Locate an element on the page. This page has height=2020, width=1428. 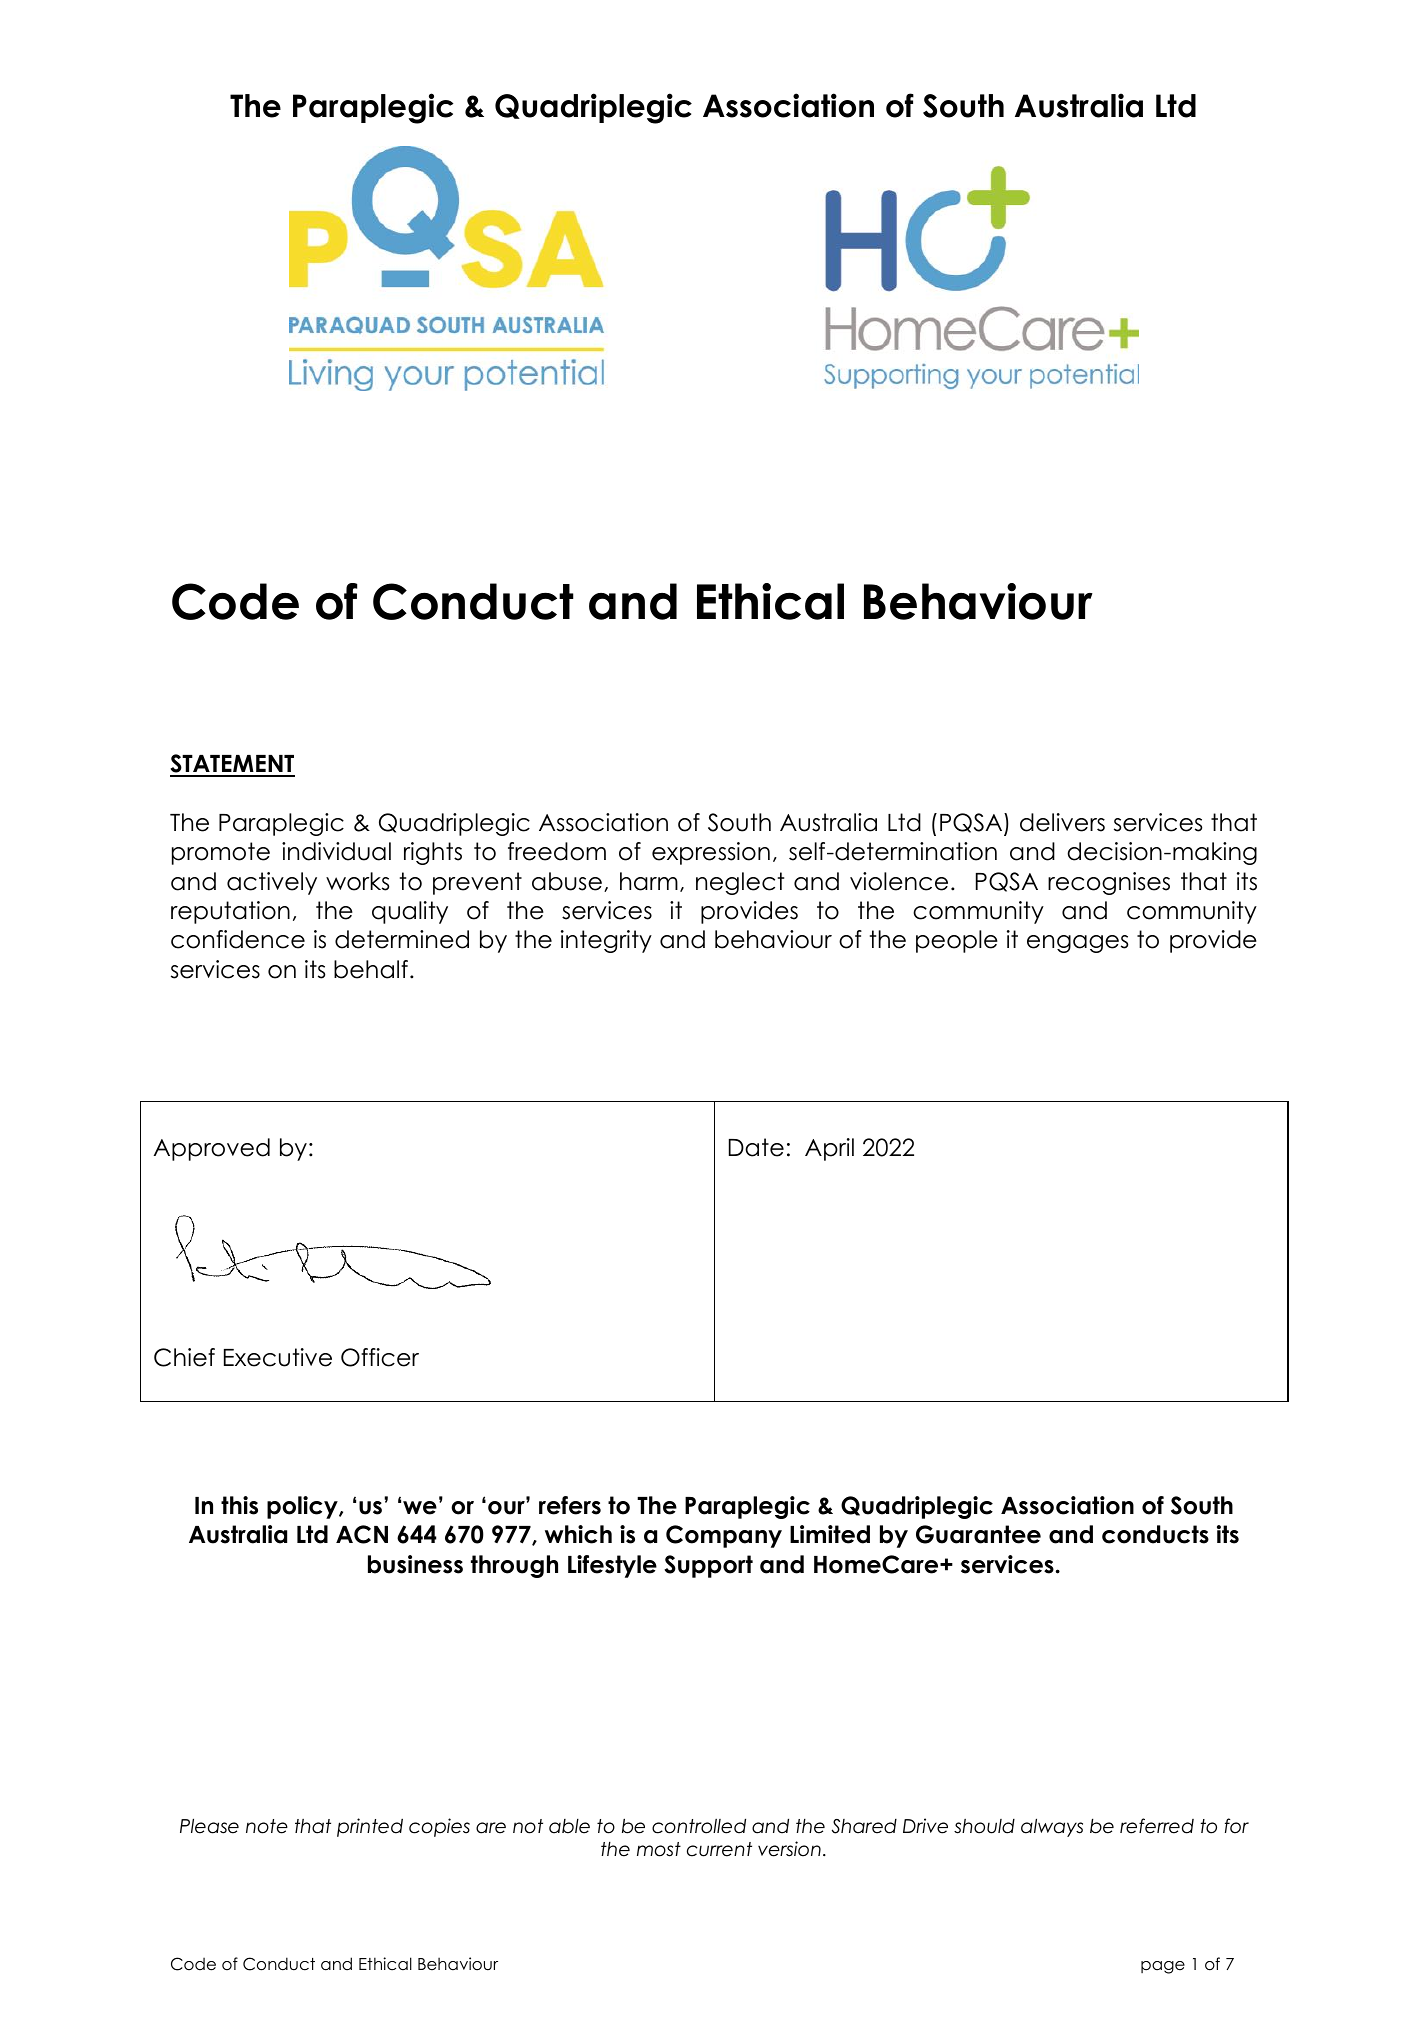
expression is located at coordinates (711, 853).
